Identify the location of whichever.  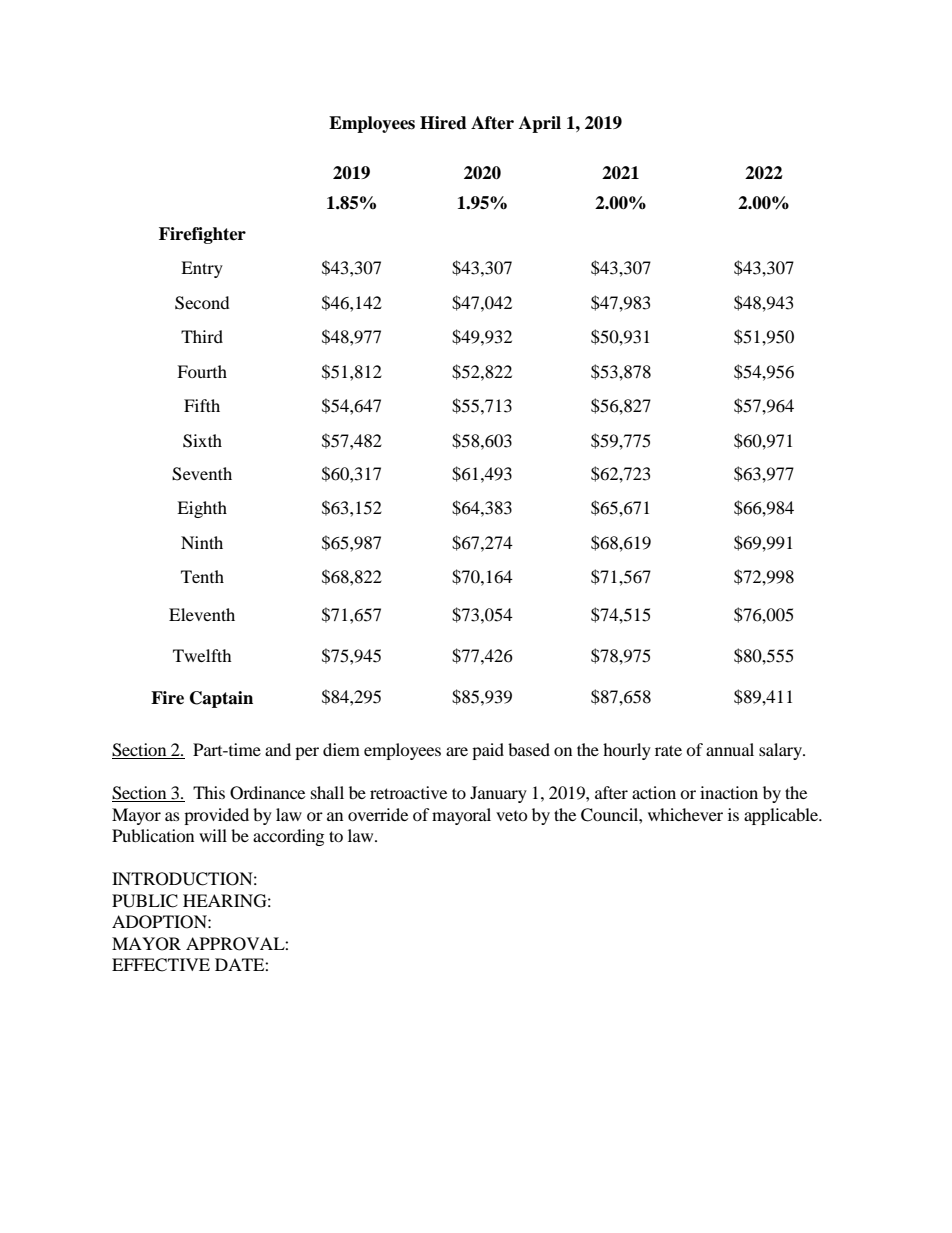
(685, 814).
